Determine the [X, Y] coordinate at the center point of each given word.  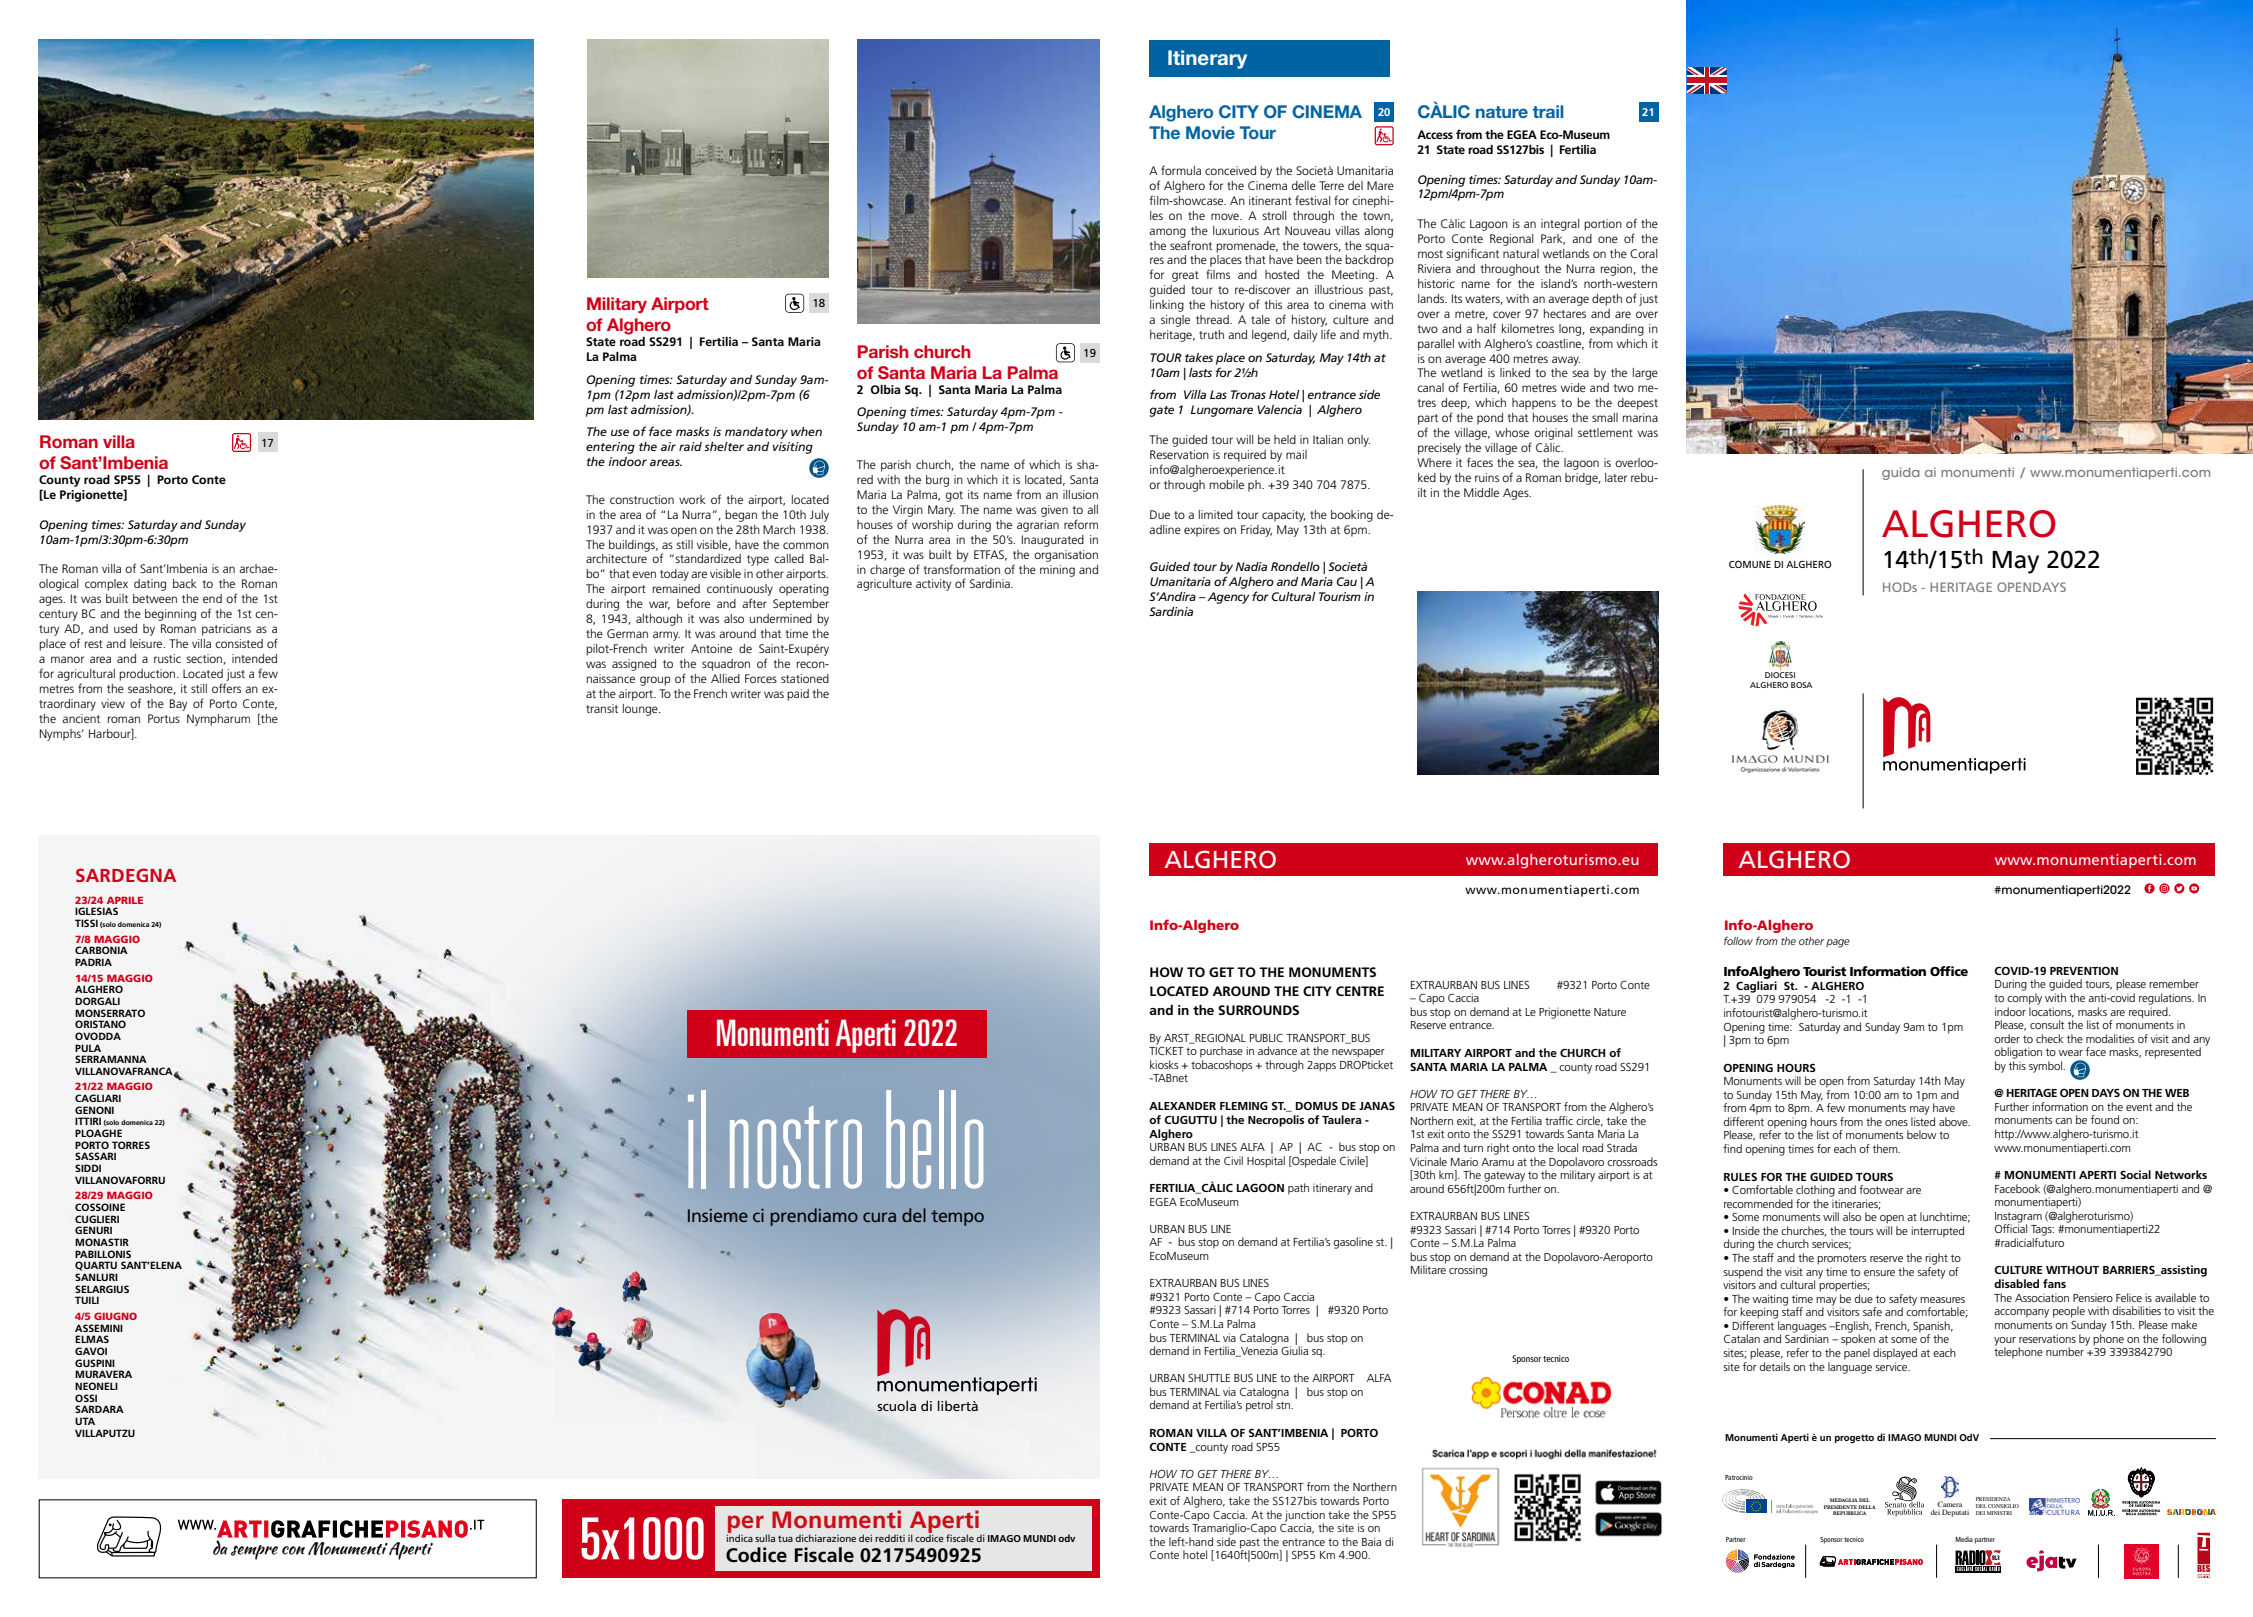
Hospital [1266, 1162]
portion [1603, 225]
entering [610, 448]
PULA [88, 1048]
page [1838, 943]
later [1616, 477]
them [1886, 1148]
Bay [178, 705]
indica [739, 1537]
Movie [1210, 132]
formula [1181, 170]
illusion [1080, 494]
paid [798, 695]
